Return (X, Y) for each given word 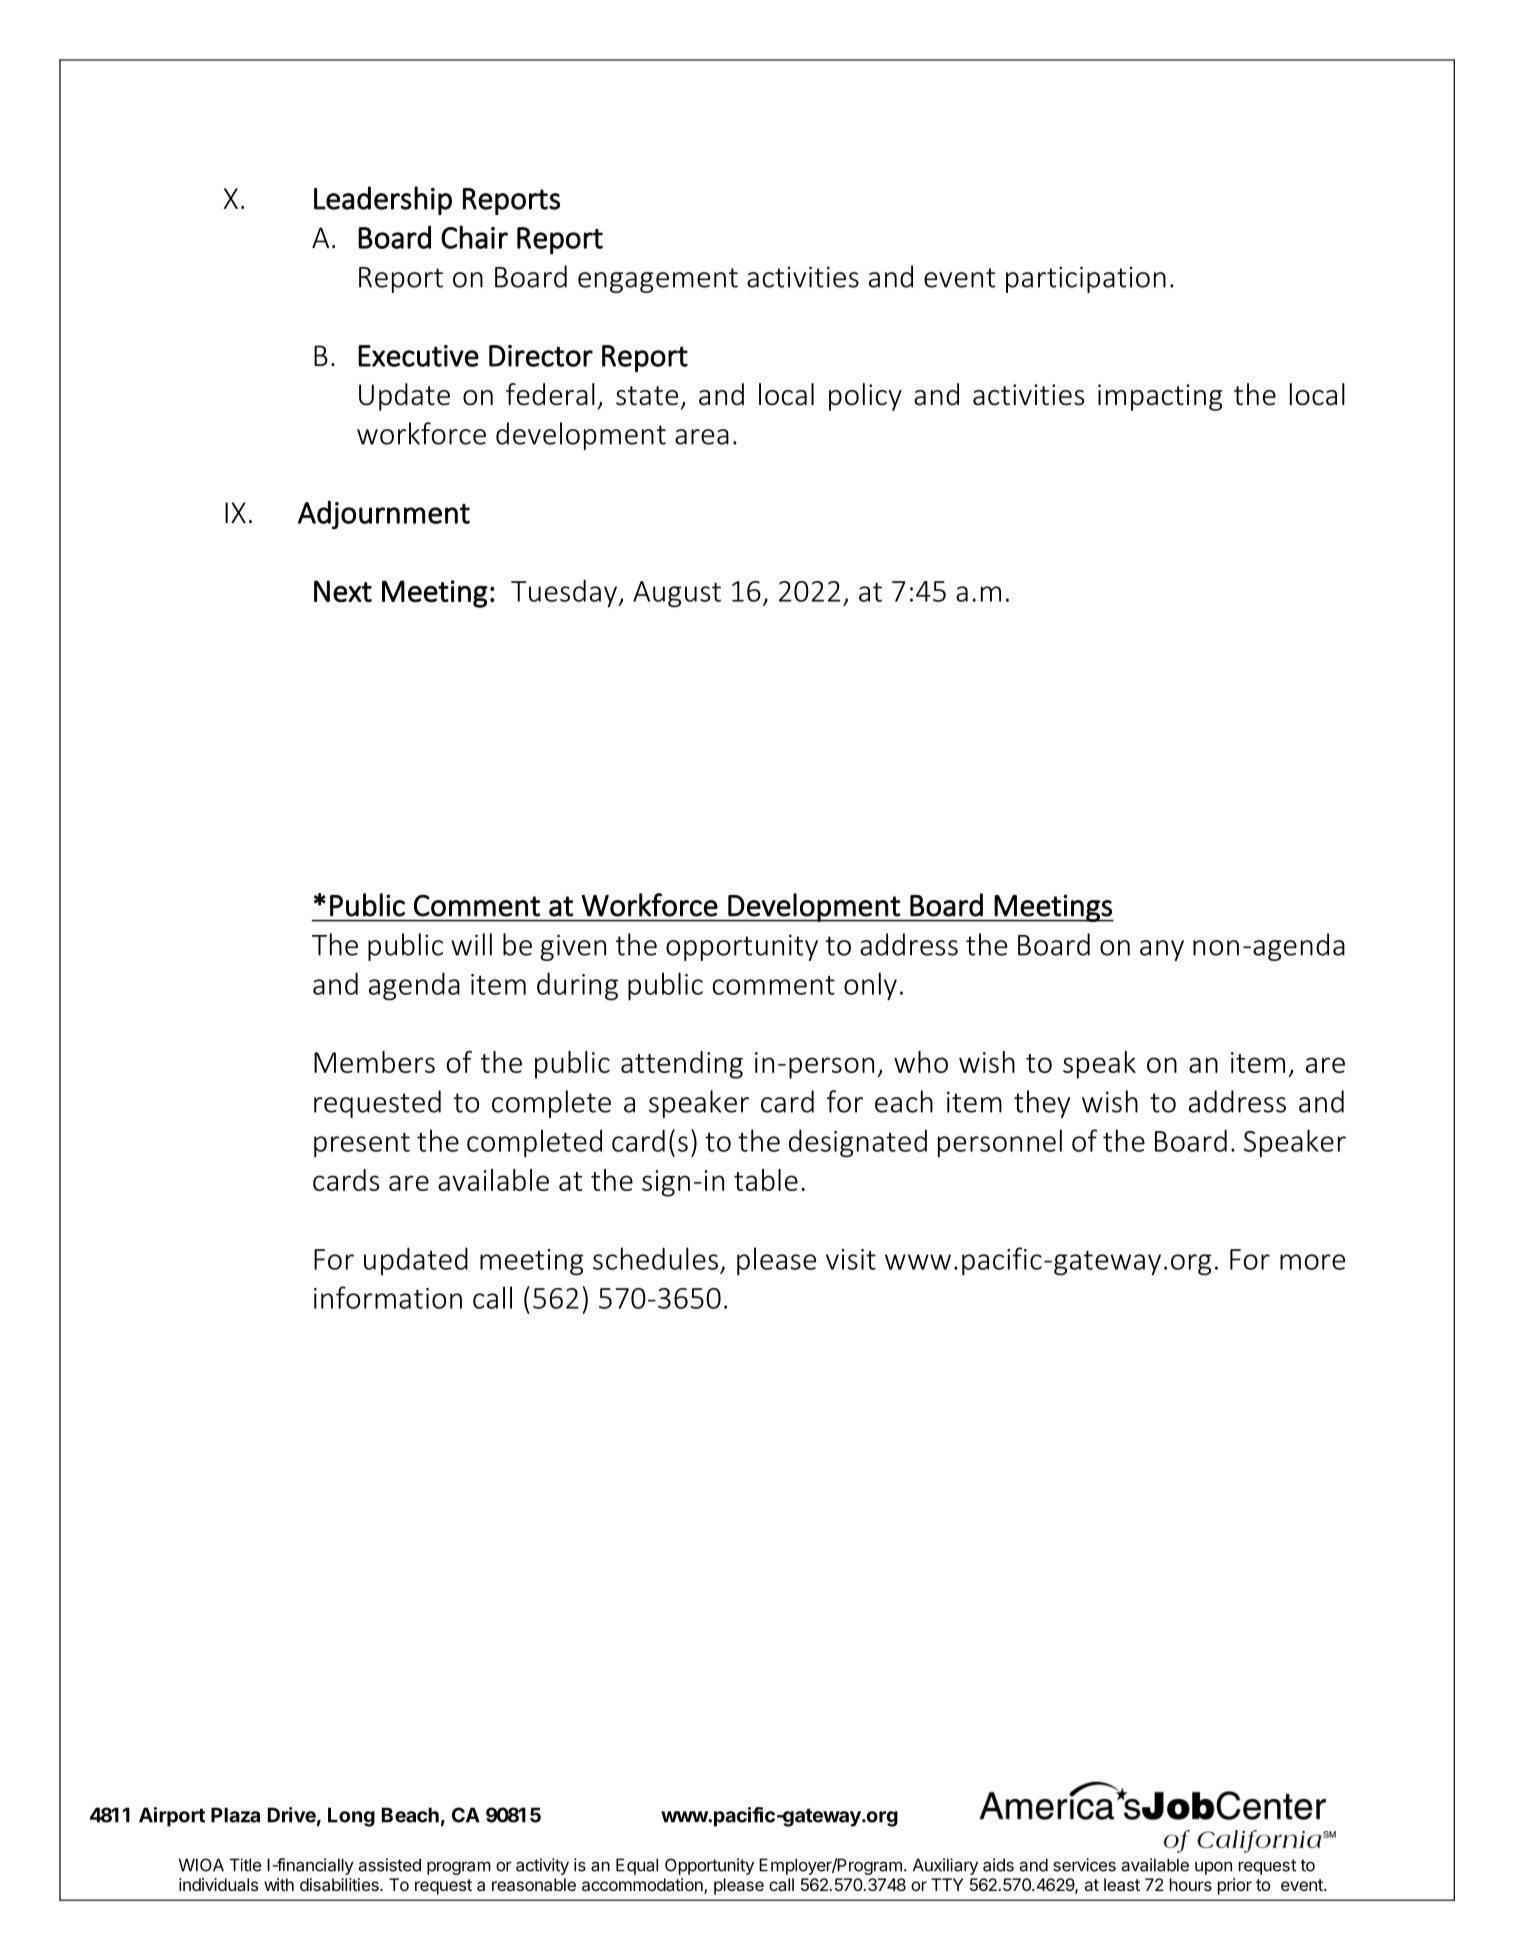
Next (343, 591)
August (677, 594)
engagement (658, 280)
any (1162, 950)
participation (1086, 279)
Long (351, 1817)
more (1312, 1262)
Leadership (383, 200)
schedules (655, 1258)
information (388, 1297)
